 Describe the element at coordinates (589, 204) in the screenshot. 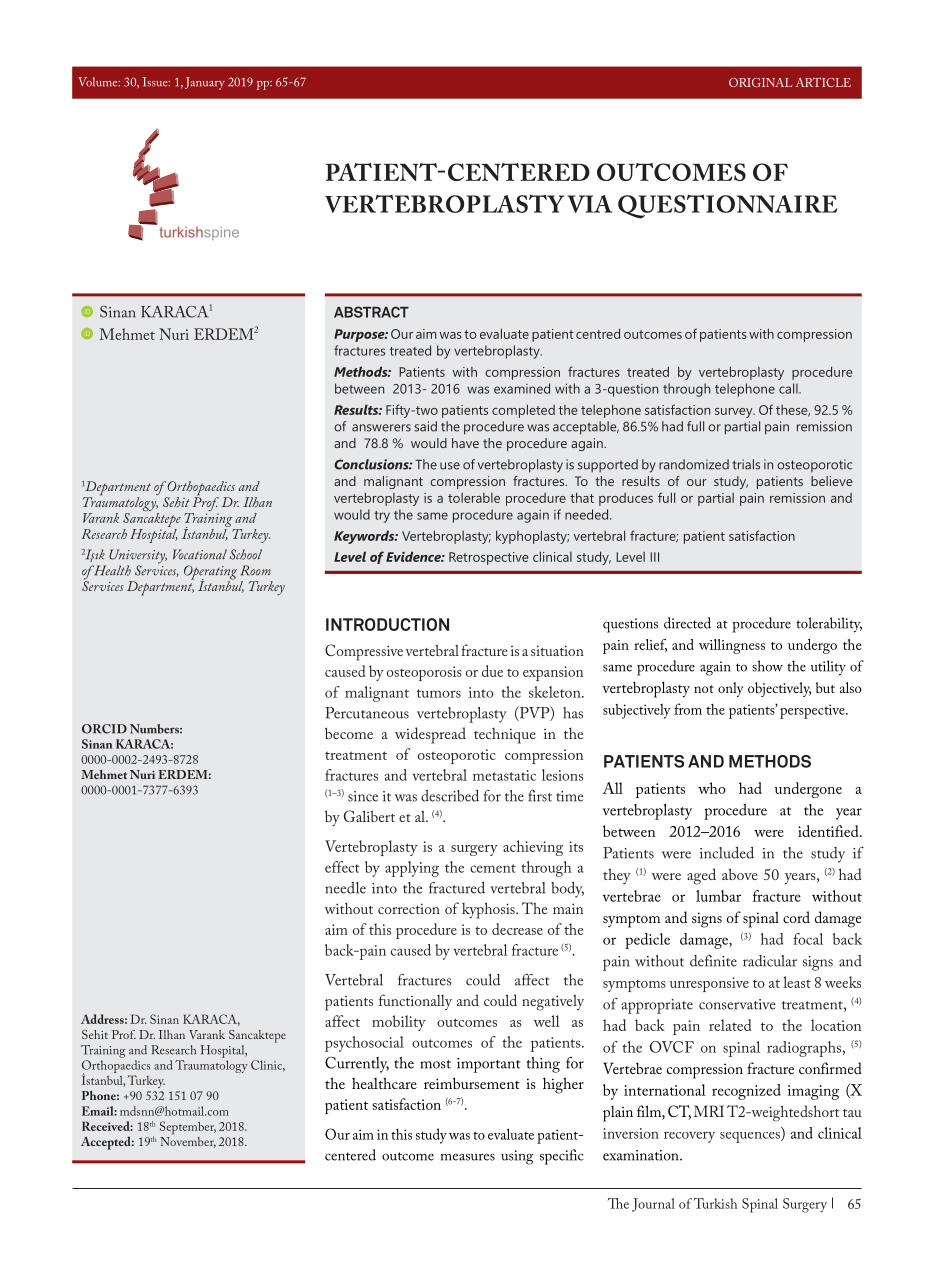

I see `VIA` at that location.
